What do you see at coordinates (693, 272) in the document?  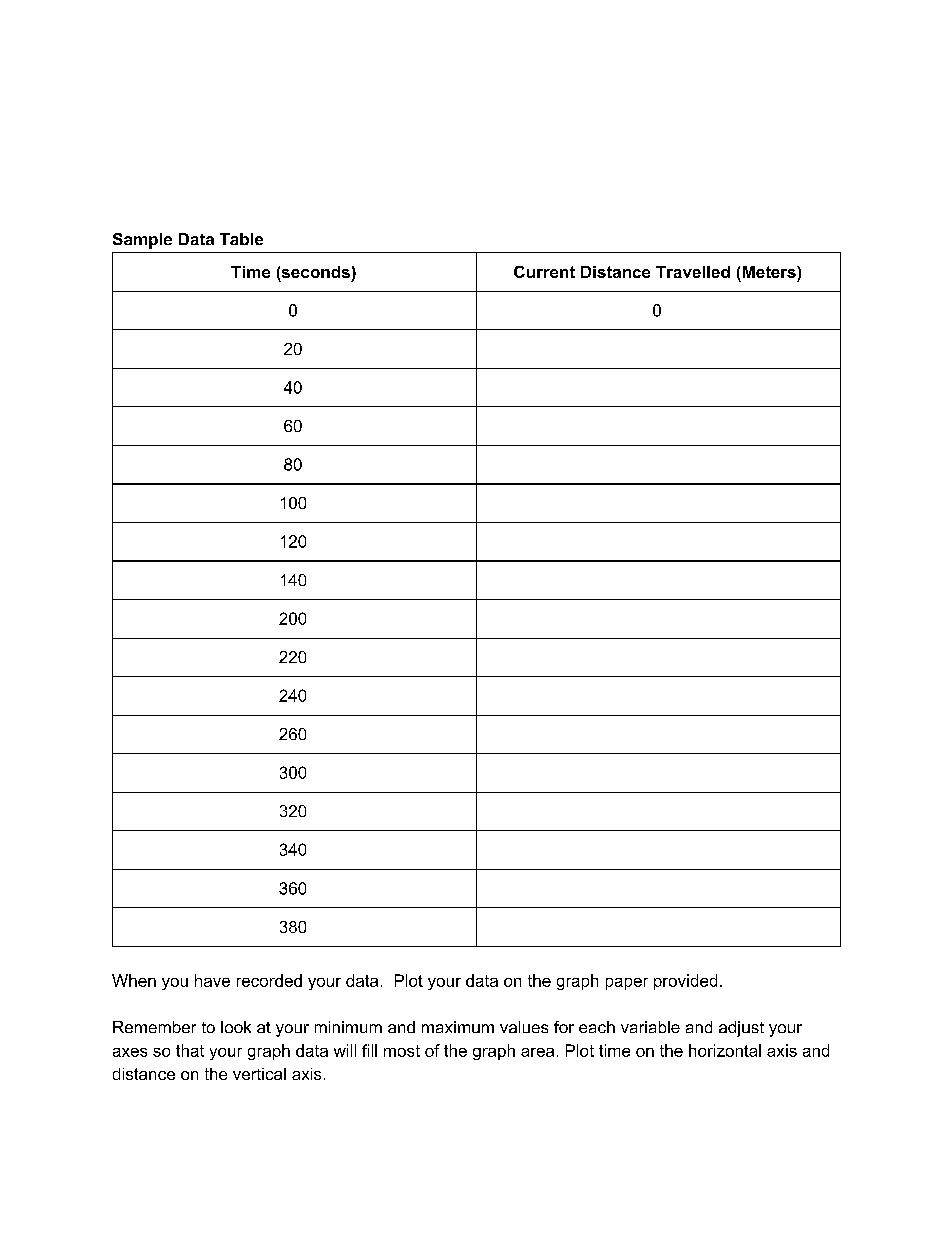 I see `Travelled` at bounding box center [693, 272].
